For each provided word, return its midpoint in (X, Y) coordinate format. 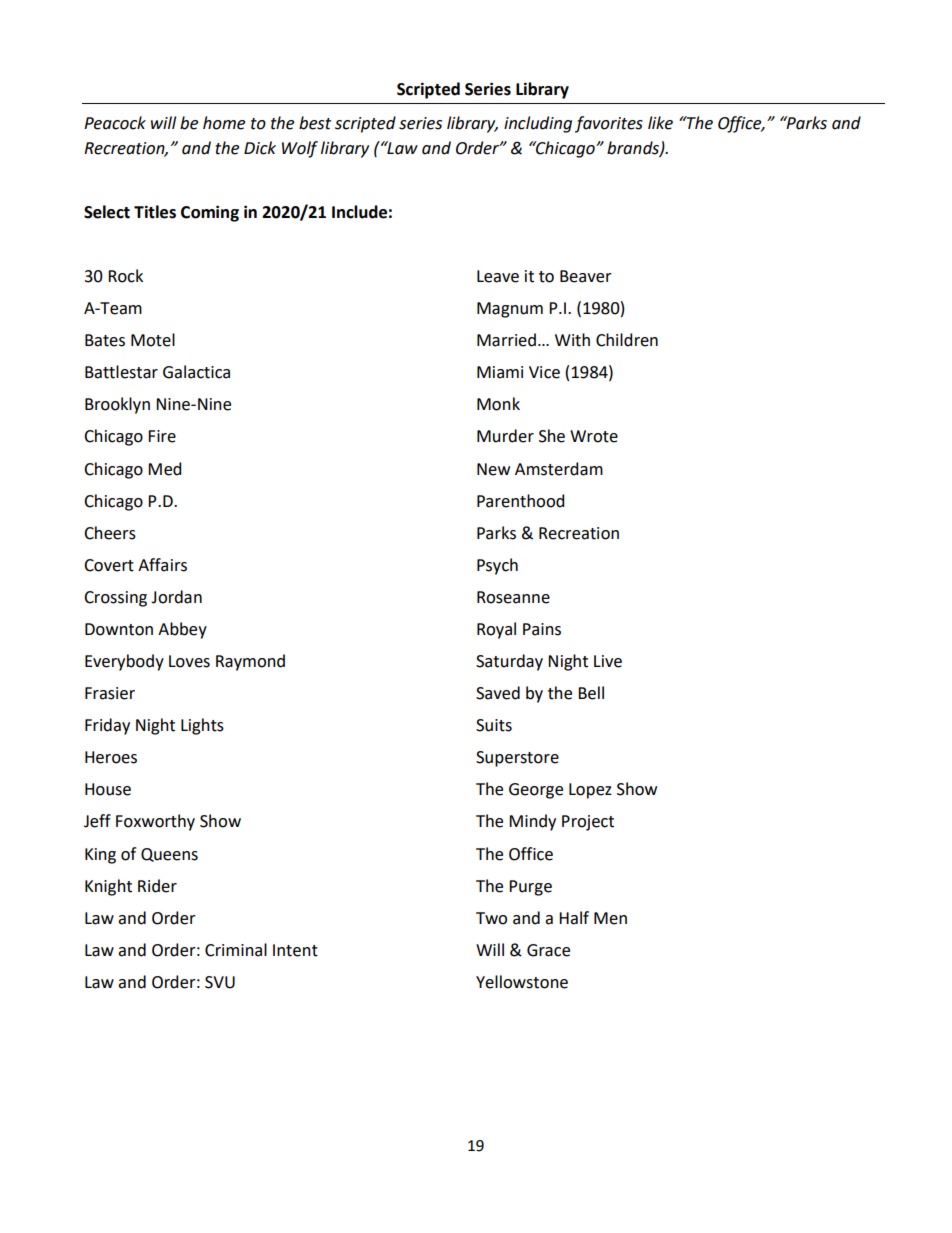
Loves (189, 661)
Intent (295, 950)
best (315, 123)
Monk (498, 404)
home (224, 123)
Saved (498, 693)
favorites (609, 124)
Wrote (594, 436)
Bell (591, 693)
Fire (162, 436)
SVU (220, 982)
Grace (548, 950)
